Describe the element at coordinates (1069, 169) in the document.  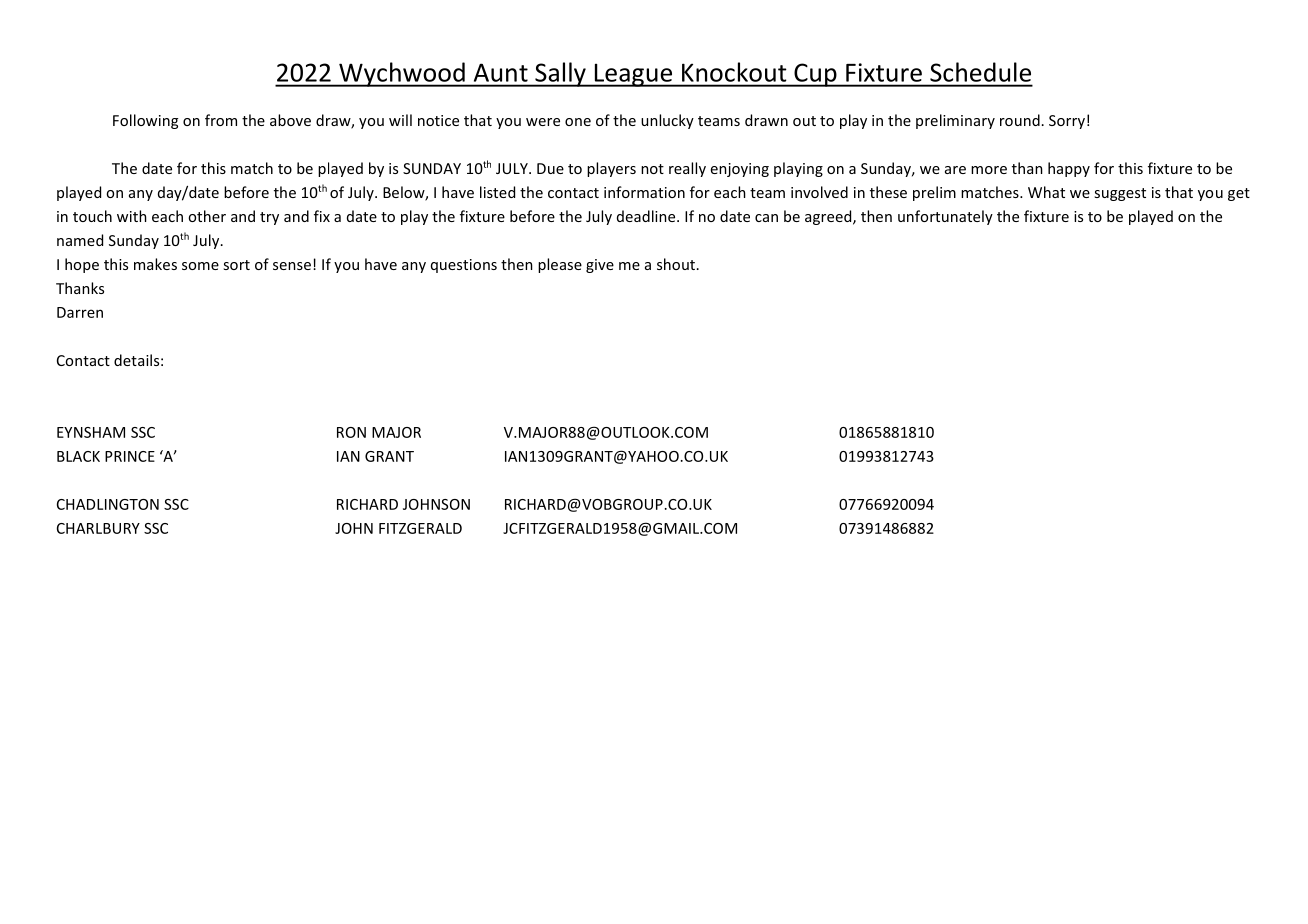
I see `happy` at that location.
